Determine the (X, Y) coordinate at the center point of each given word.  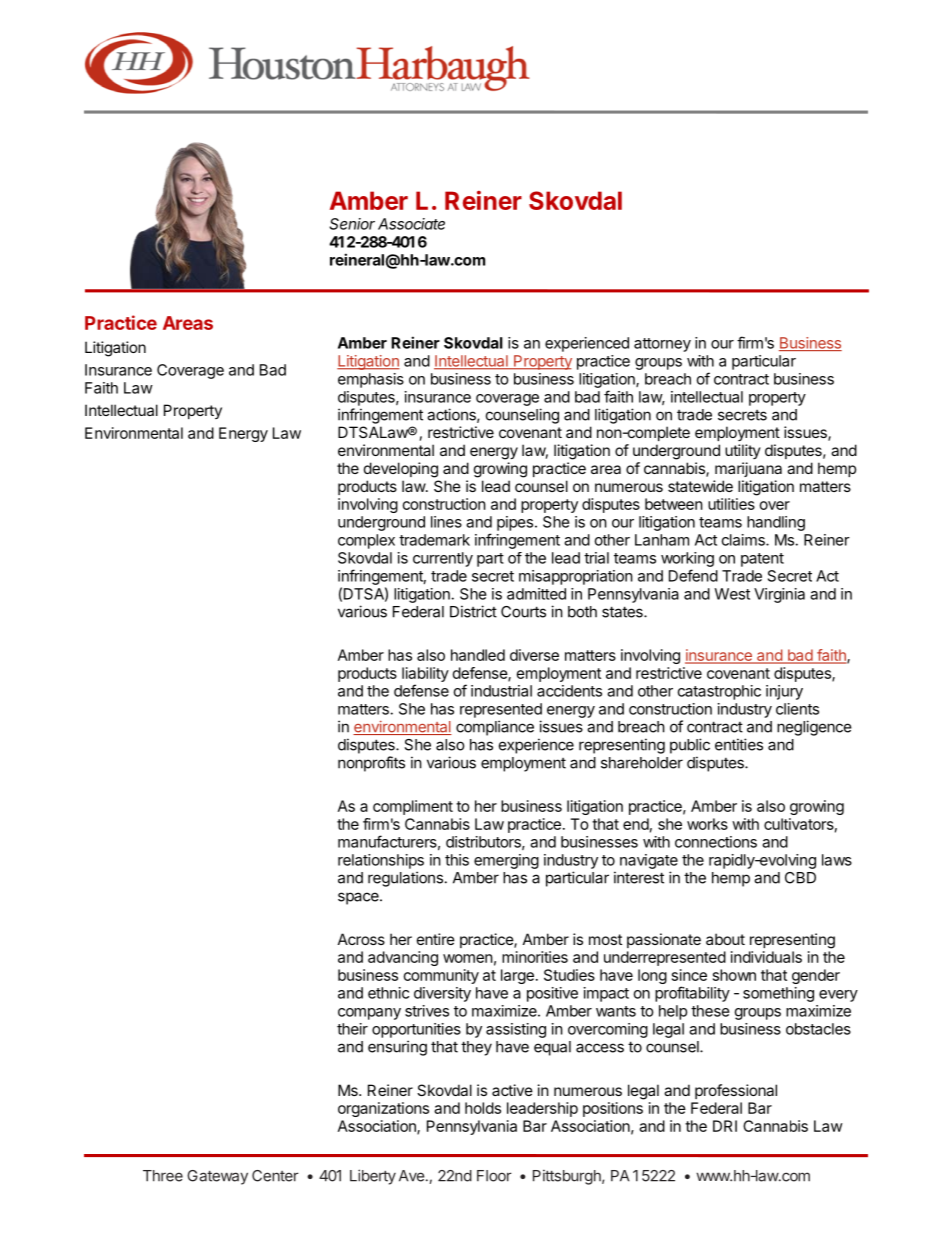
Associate (411, 224)
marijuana (748, 469)
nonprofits (371, 764)
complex (366, 541)
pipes (515, 523)
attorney (662, 345)
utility (743, 451)
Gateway (217, 1177)
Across (361, 939)
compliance (495, 728)
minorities (535, 957)
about (725, 939)
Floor (494, 1176)
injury (784, 692)
